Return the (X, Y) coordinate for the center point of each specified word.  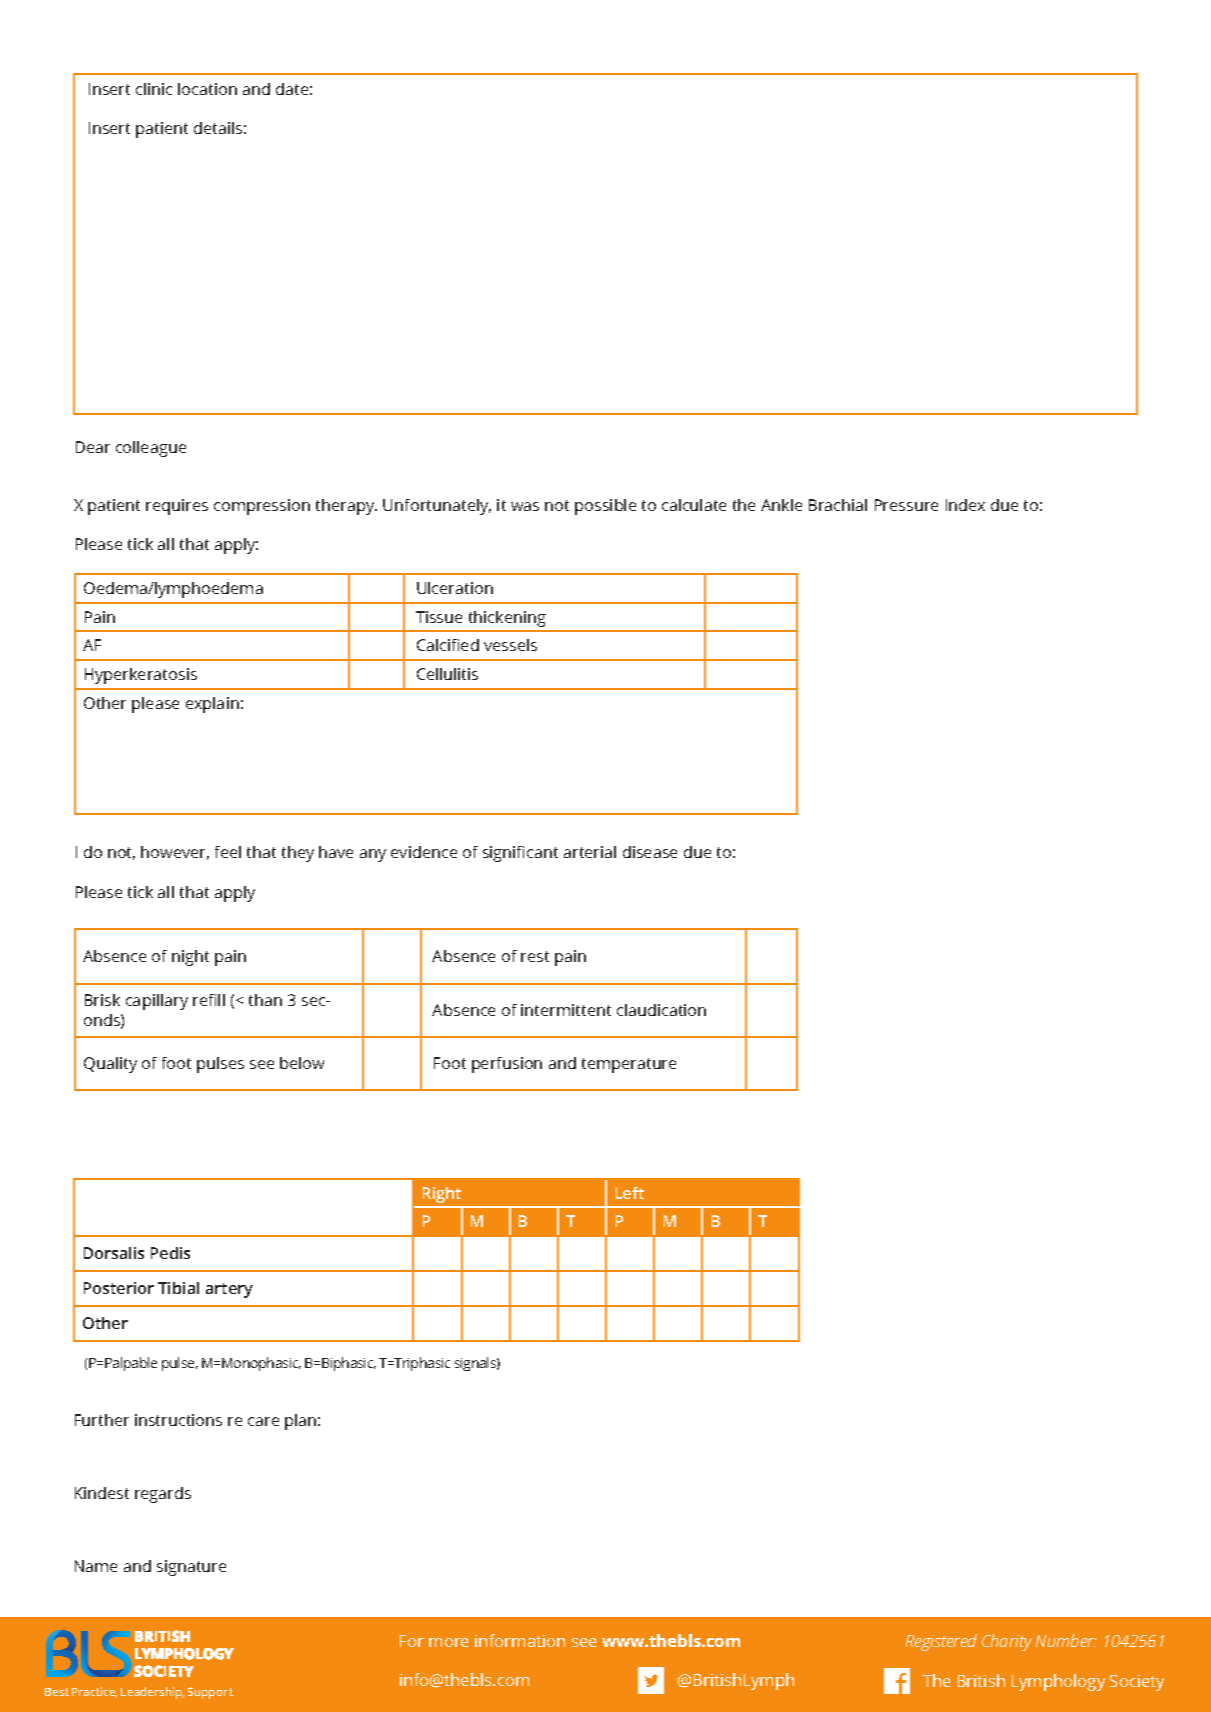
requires (177, 507)
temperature (629, 1065)
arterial (590, 852)
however (175, 853)
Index (965, 505)
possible (605, 507)
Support (210, 1693)
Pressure (906, 505)
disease (650, 852)
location (207, 89)
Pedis (170, 1253)
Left (630, 1193)
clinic (154, 89)
